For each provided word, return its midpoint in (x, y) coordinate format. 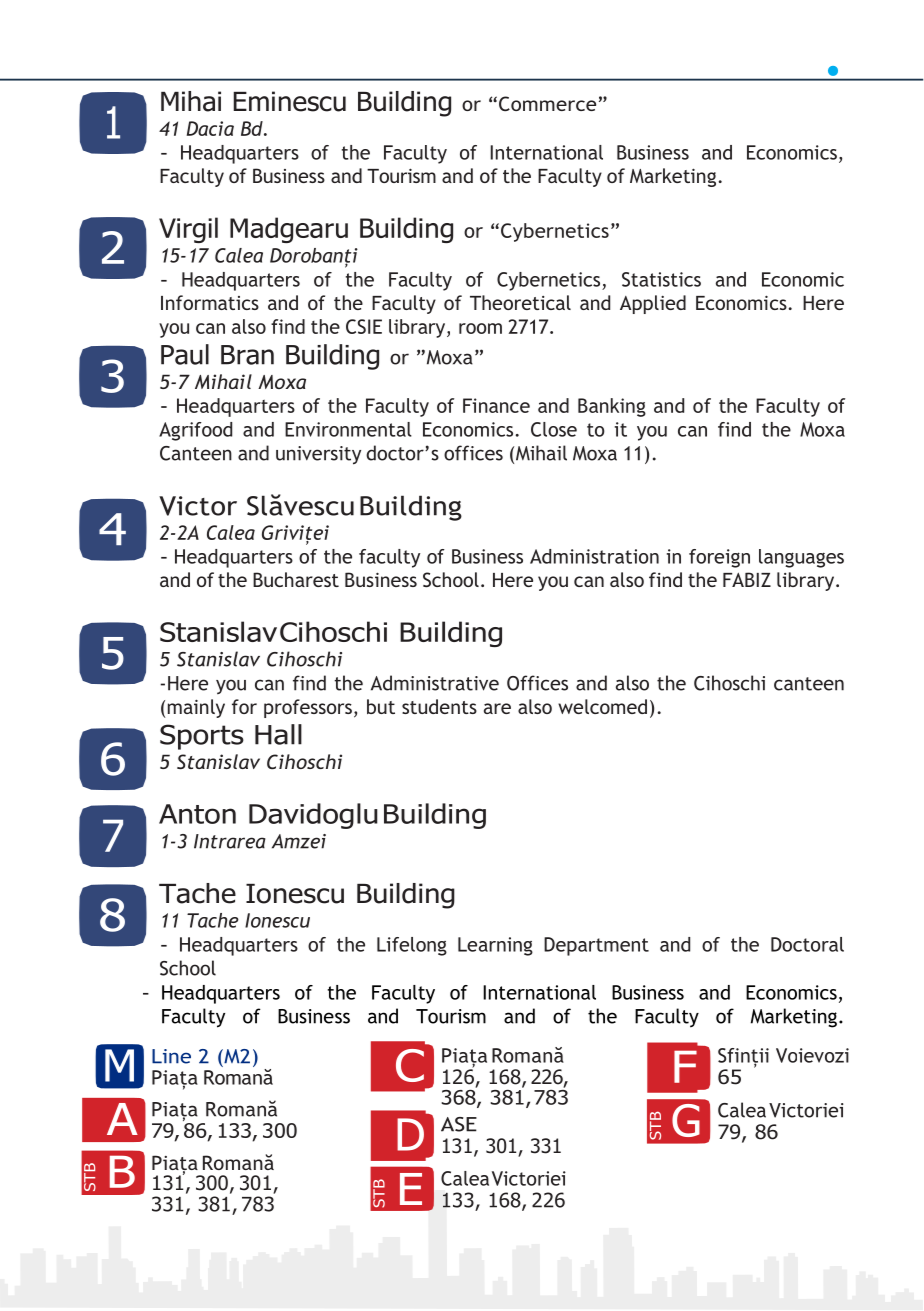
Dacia (210, 128)
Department (596, 946)
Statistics (661, 279)
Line (171, 1056)
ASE (459, 1124)
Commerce (547, 103)
